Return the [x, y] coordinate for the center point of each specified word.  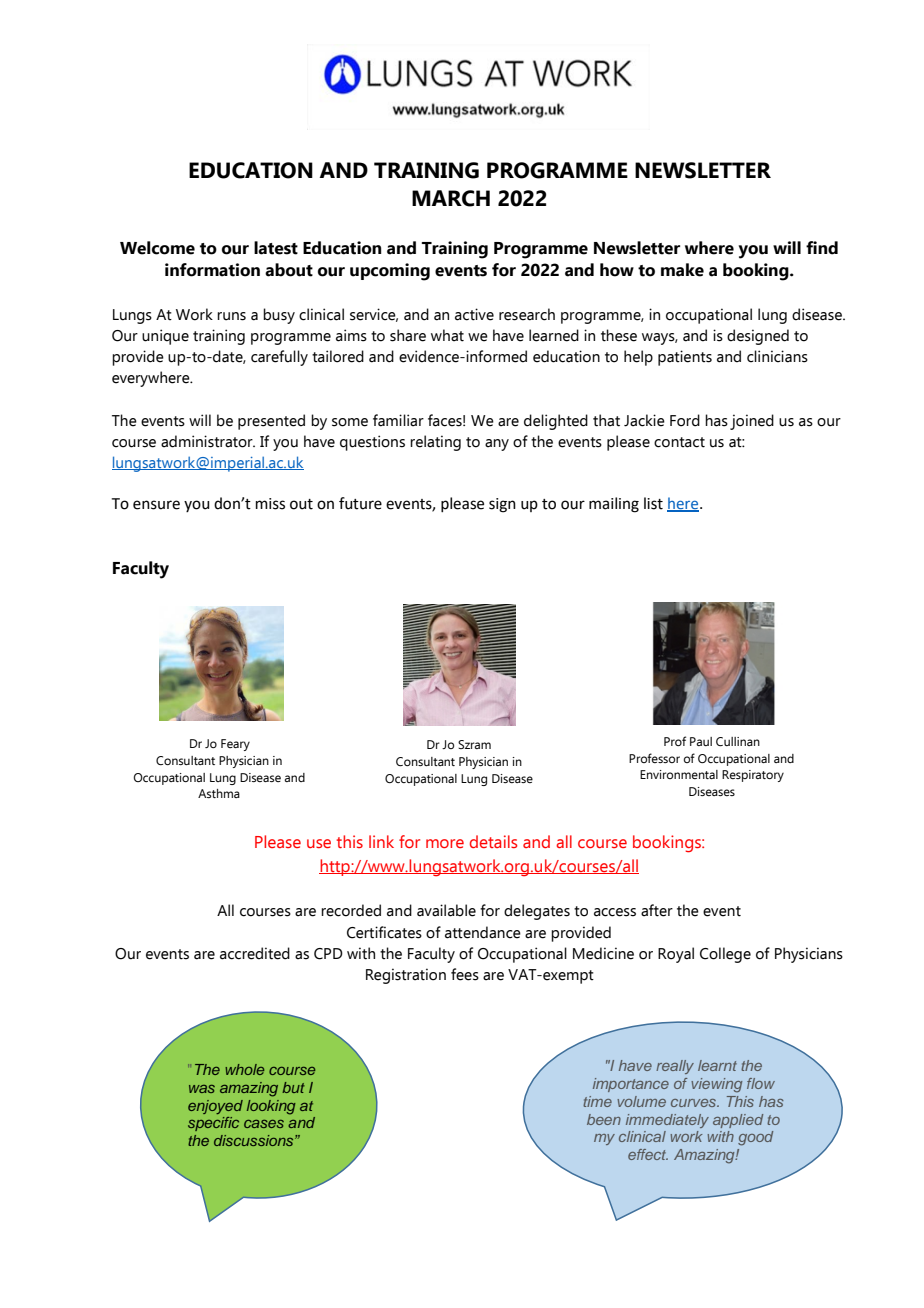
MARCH [451, 198]
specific [213, 1124]
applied [738, 1121]
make [682, 270]
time [597, 1101]
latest [276, 248]
